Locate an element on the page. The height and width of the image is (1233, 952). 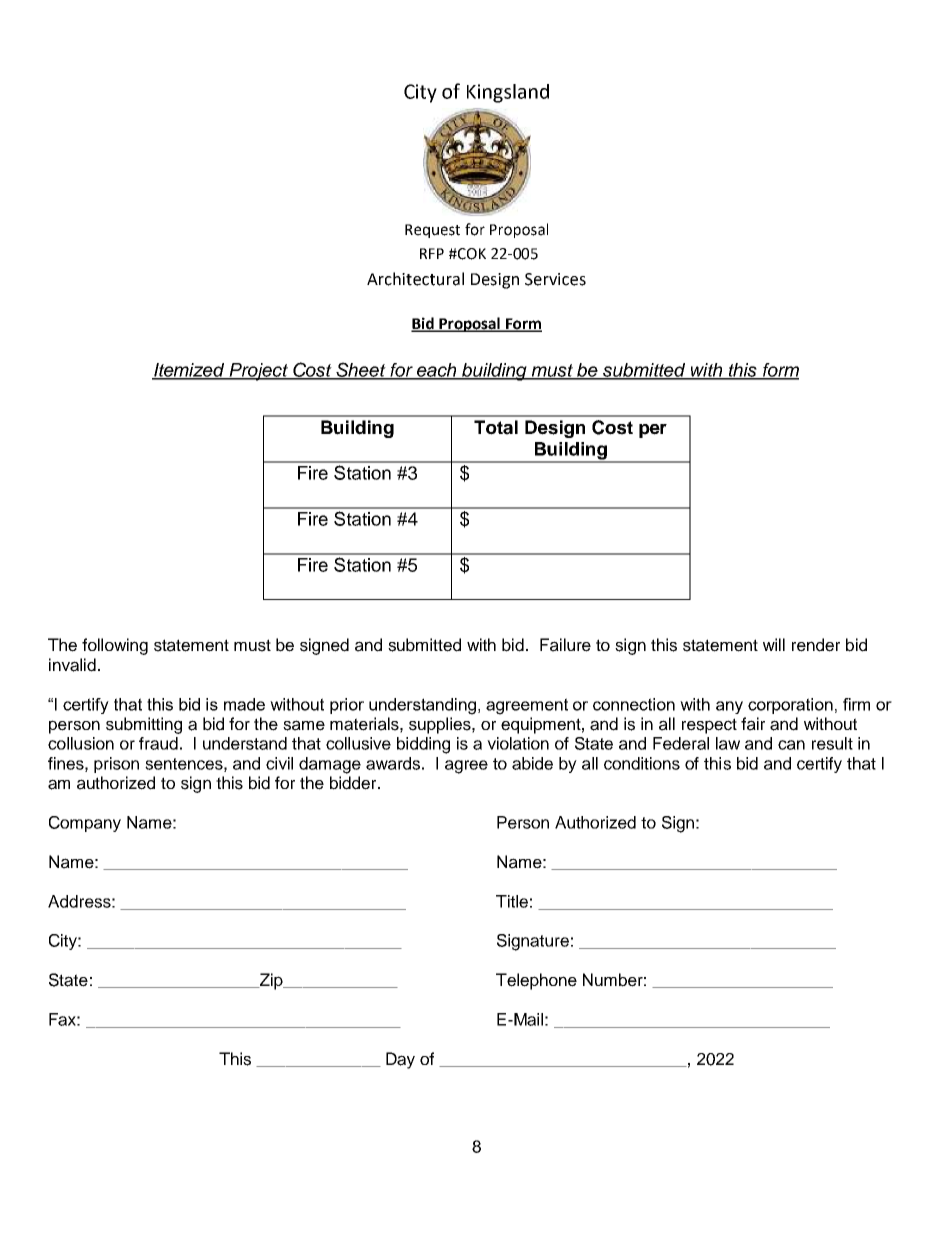
Telephone is located at coordinates (536, 981).
